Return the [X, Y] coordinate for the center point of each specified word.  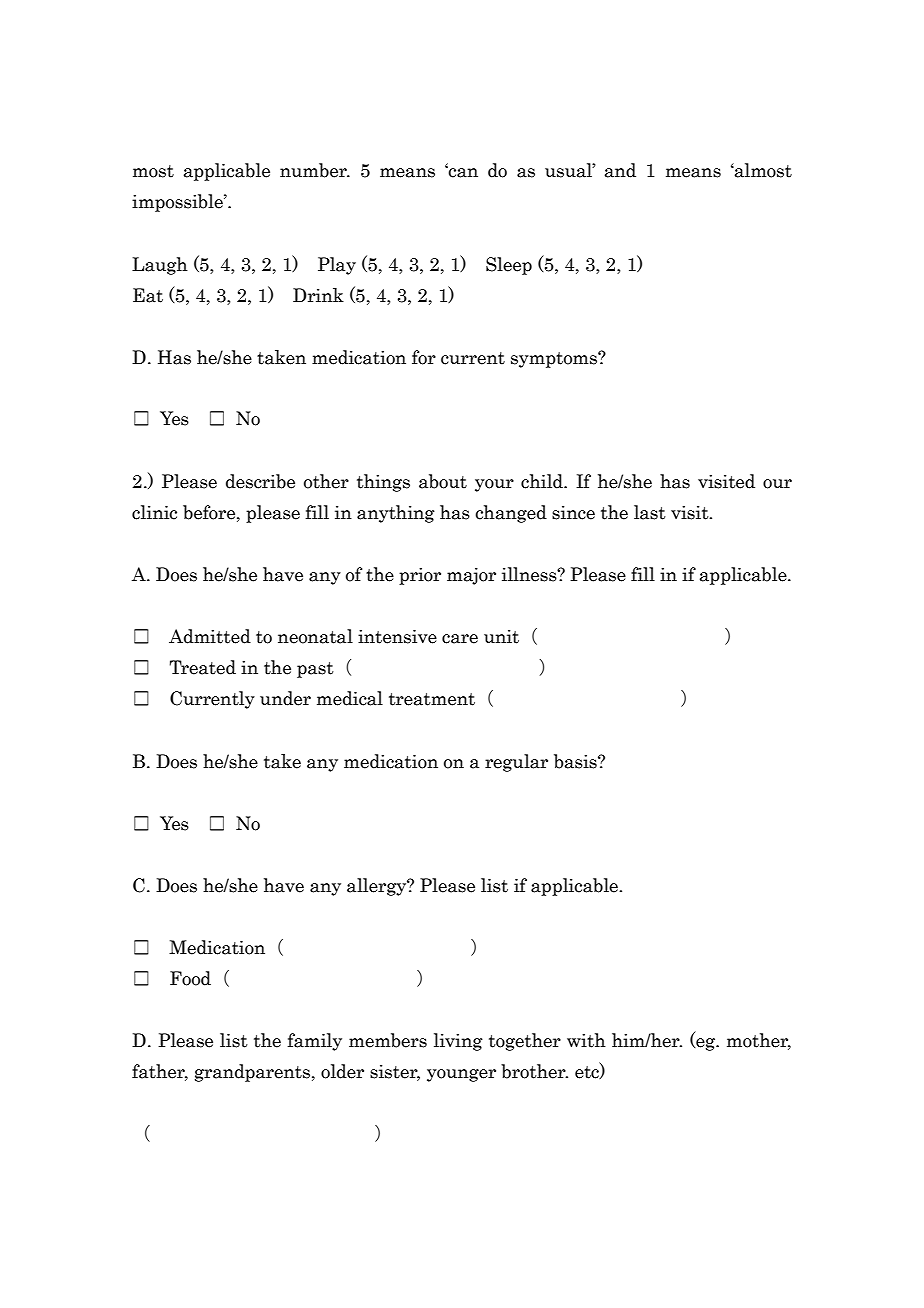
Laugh [160, 266]
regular [516, 763]
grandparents [252, 1073]
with [586, 1040]
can [462, 172]
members [388, 1040]
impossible [178, 203]
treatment [432, 699]
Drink [318, 295]
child [543, 481]
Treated [202, 667]
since [573, 513]
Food [190, 978]
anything [396, 514]
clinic [154, 512]
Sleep [509, 266]
